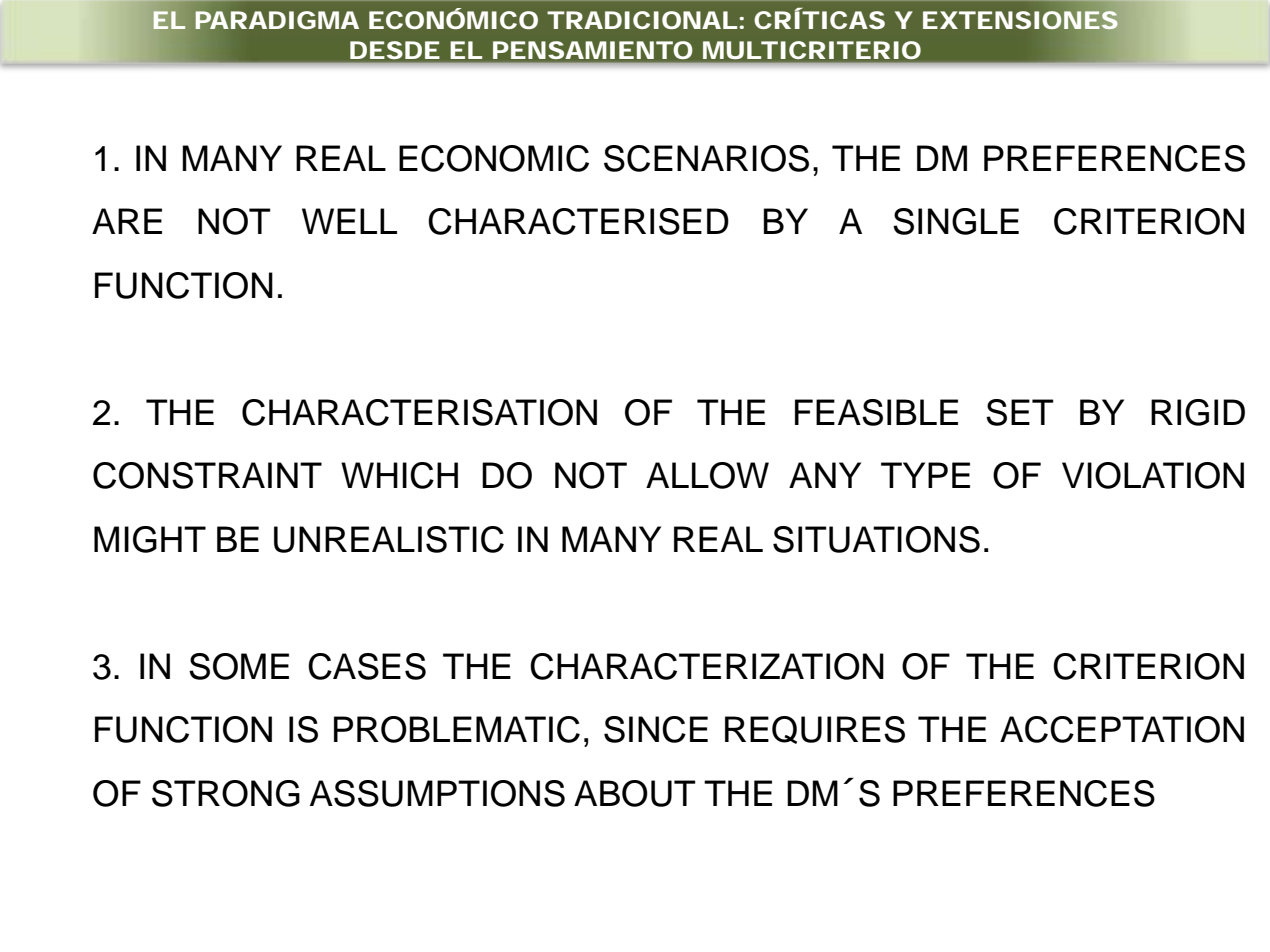 Image resolution: width=1270 pixels, height=952 pixels. I want to click on CHARACTERISED, so click(578, 221).
